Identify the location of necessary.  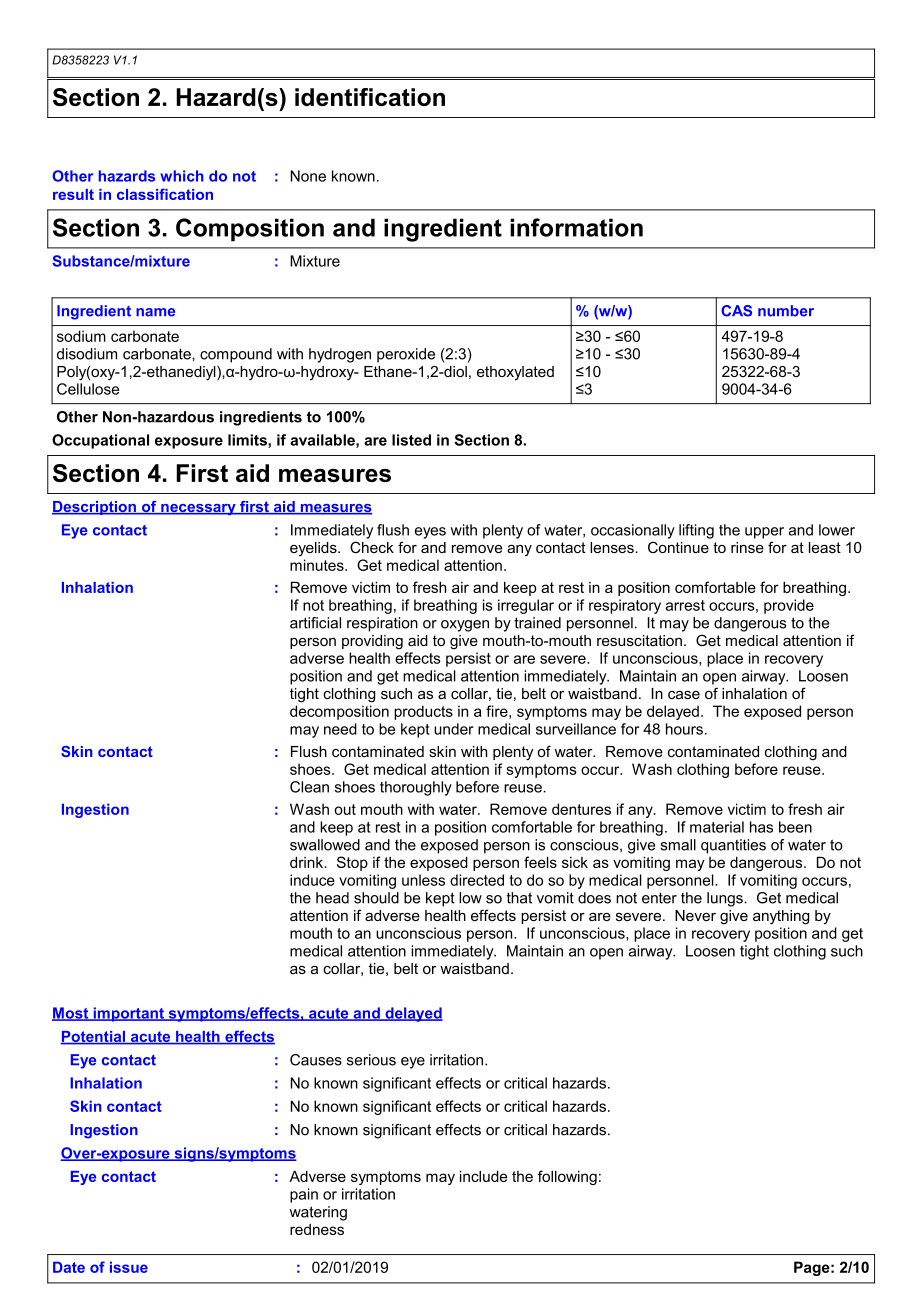
(198, 509).
